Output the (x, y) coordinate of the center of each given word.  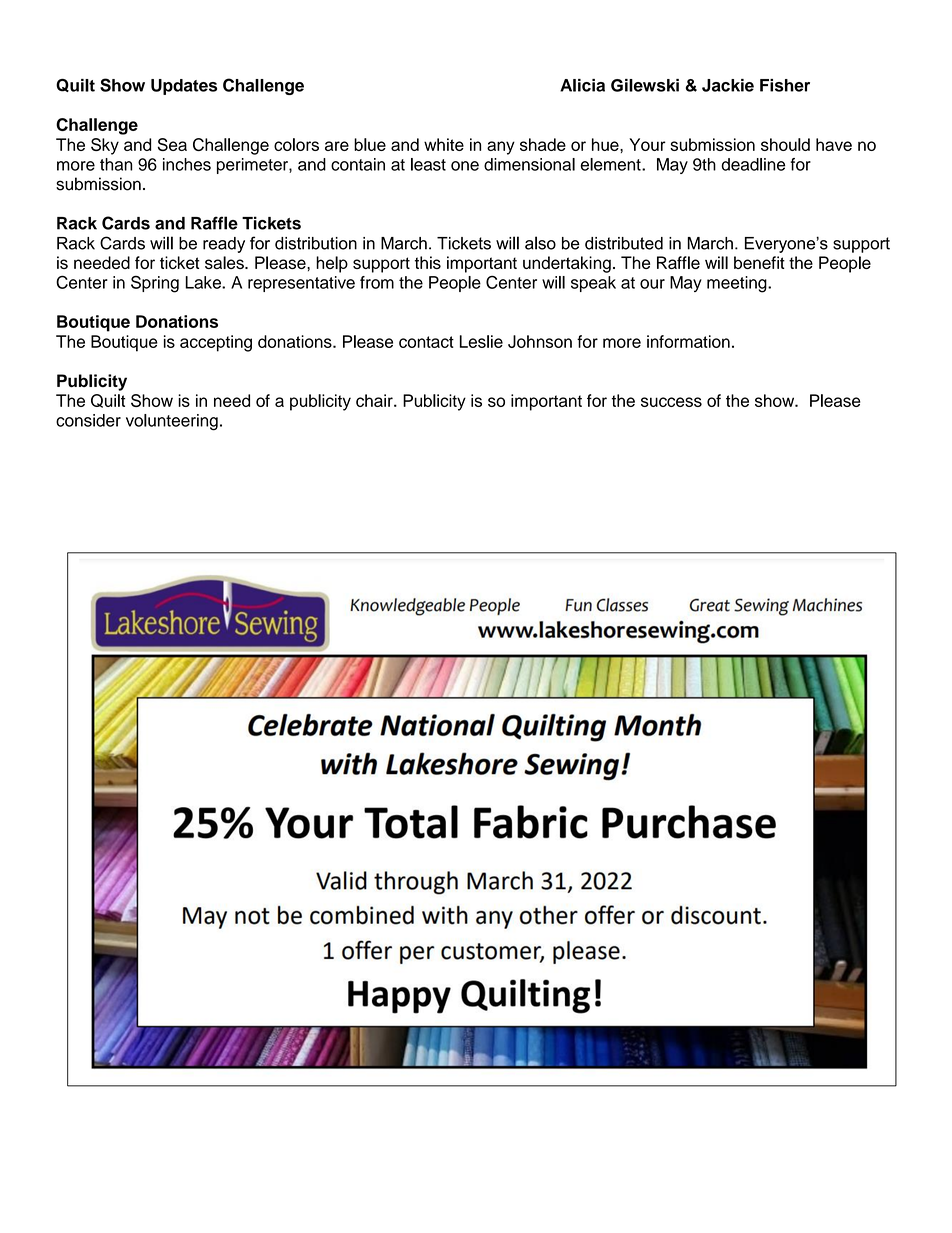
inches (187, 164)
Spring (155, 284)
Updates (184, 87)
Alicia (582, 85)
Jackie (728, 85)
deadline (753, 164)
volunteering (172, 422)
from (377, 282)
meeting (738, 284)
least (428, 164)
